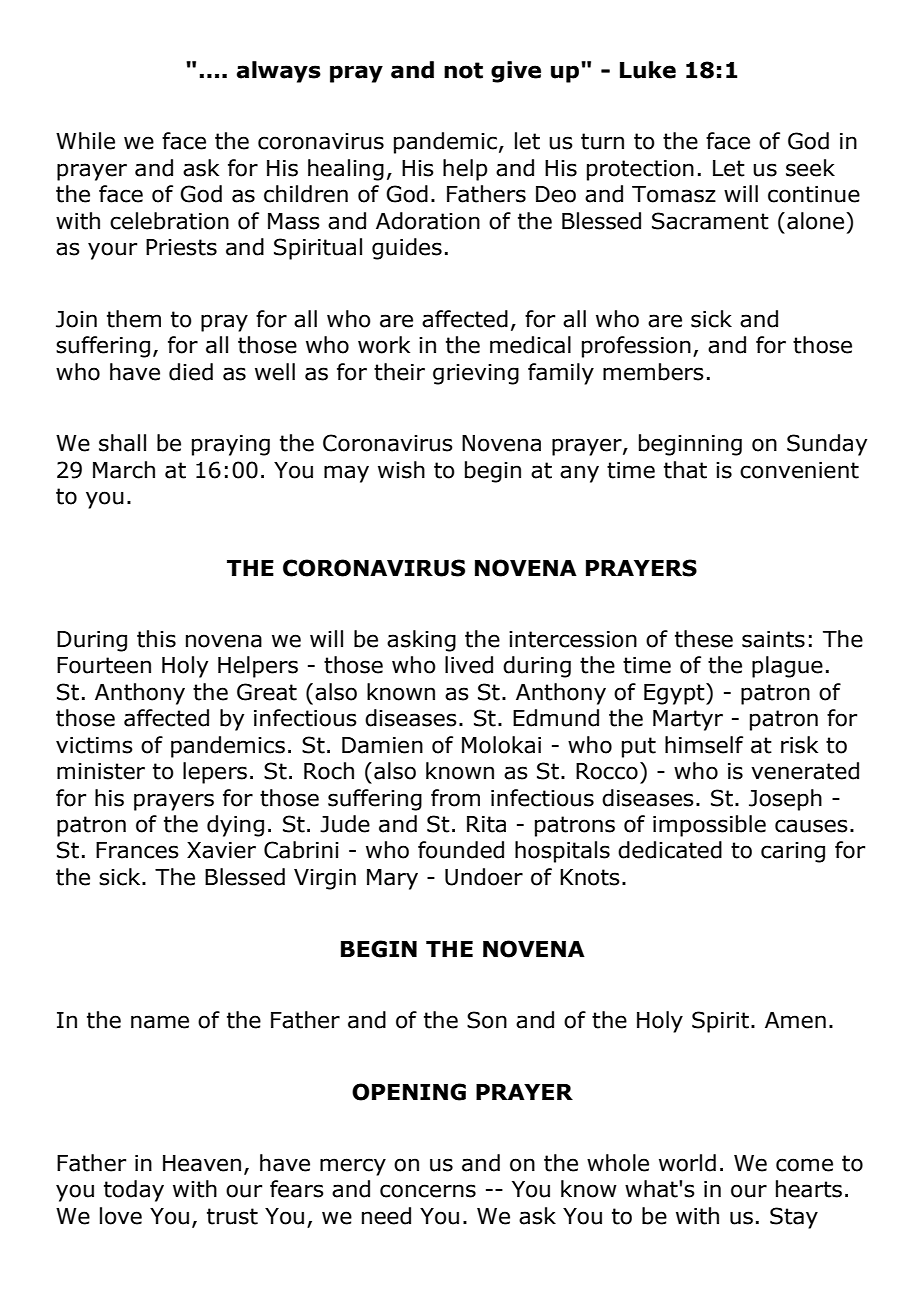 This image has width=924, height=1308. What do you see at coordinates (704, 639) in the image?
I see `these` at bounding box center [704, 639].
